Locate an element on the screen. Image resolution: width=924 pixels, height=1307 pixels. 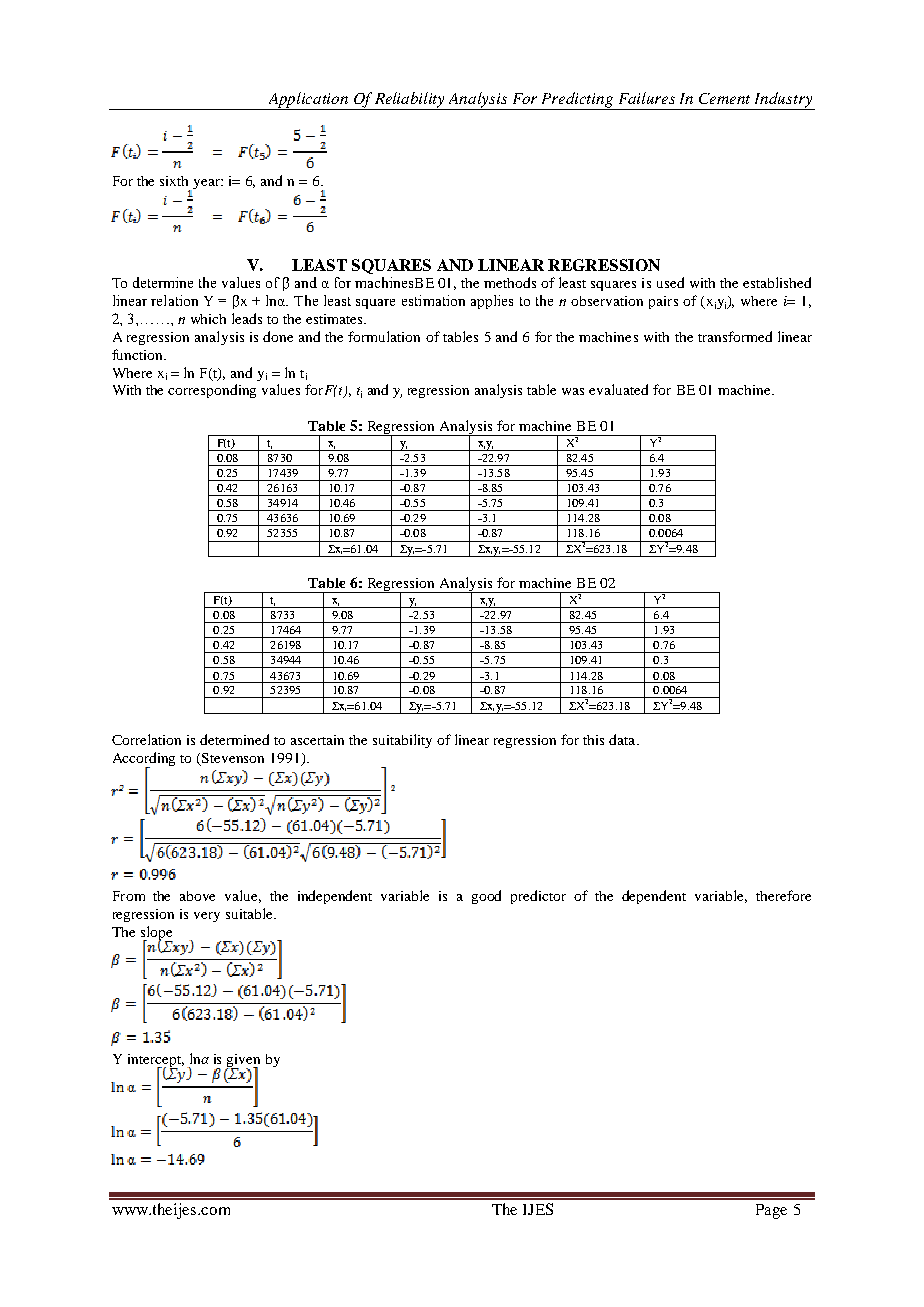
very is located at coordinates (207, 917).
